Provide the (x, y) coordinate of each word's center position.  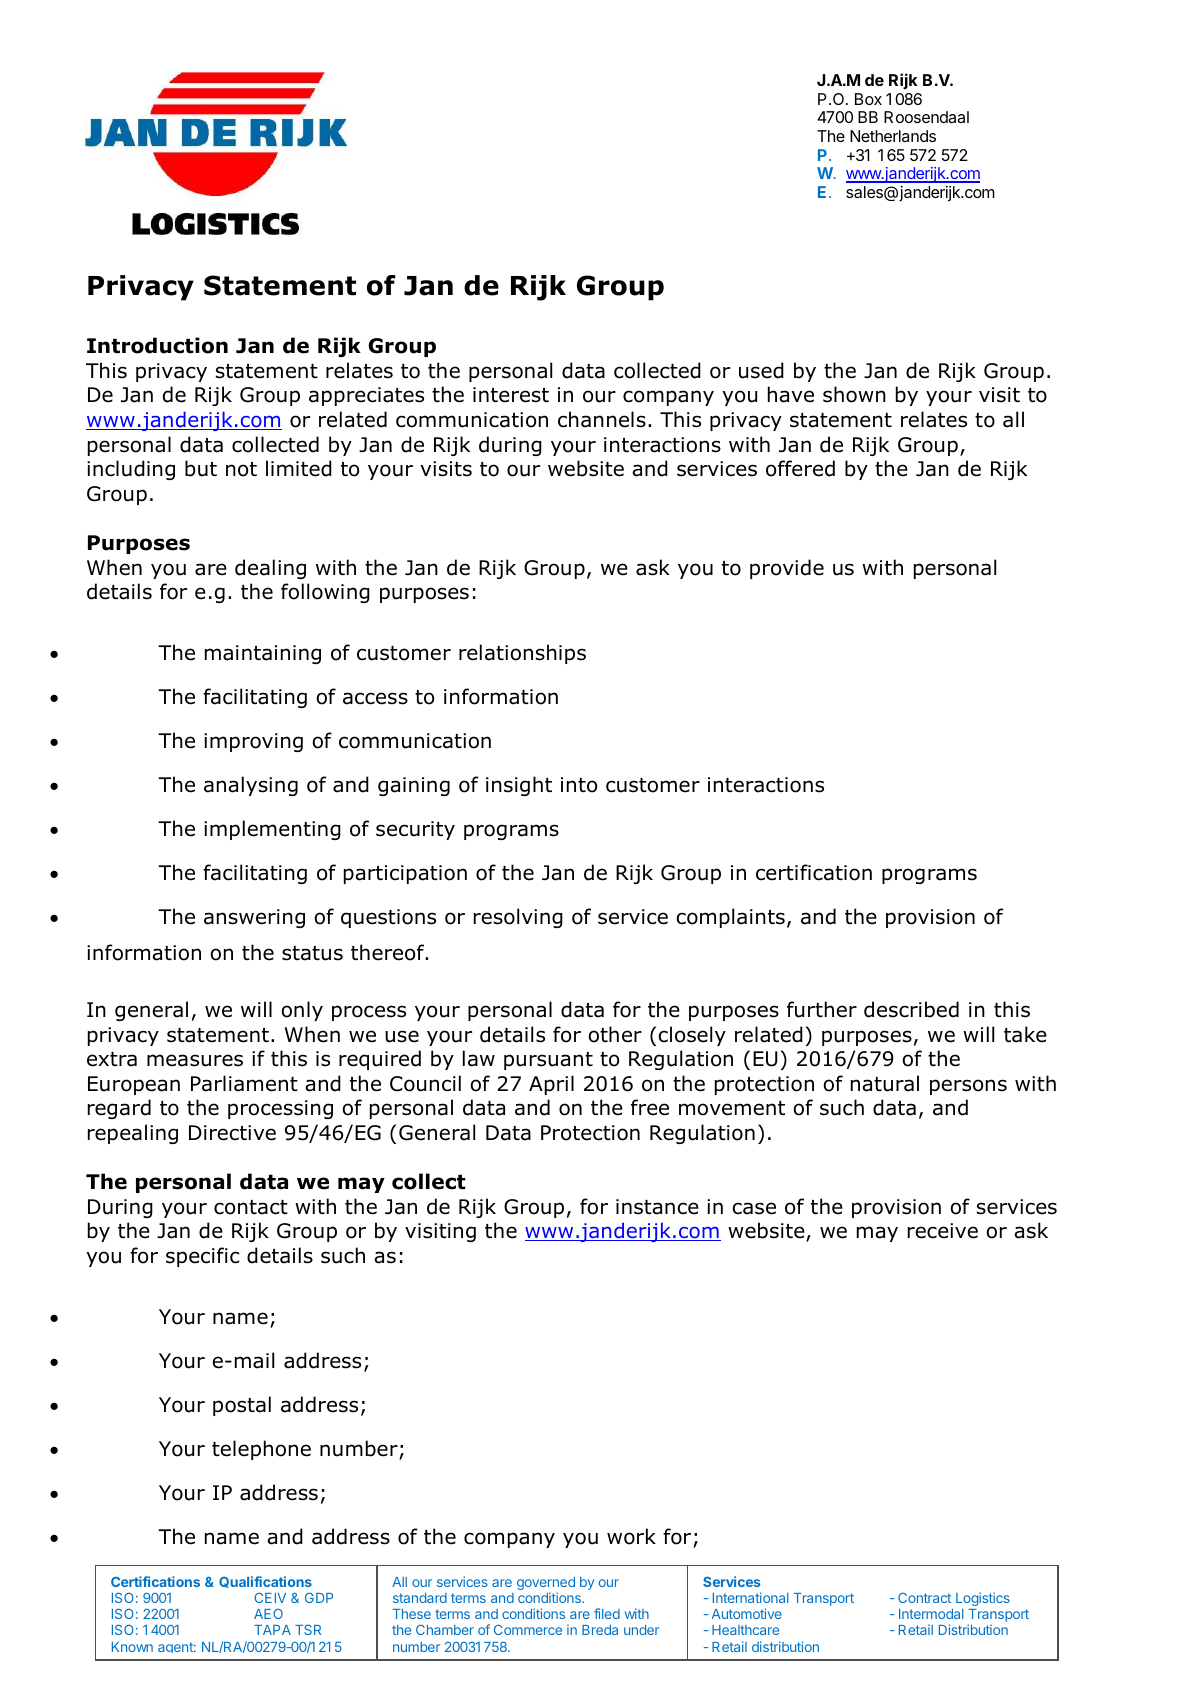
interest (511, 395)
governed (546, 1585)
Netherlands (893, 136)
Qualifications (265, 1582)
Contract (924, 1598)
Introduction (157, 345)
